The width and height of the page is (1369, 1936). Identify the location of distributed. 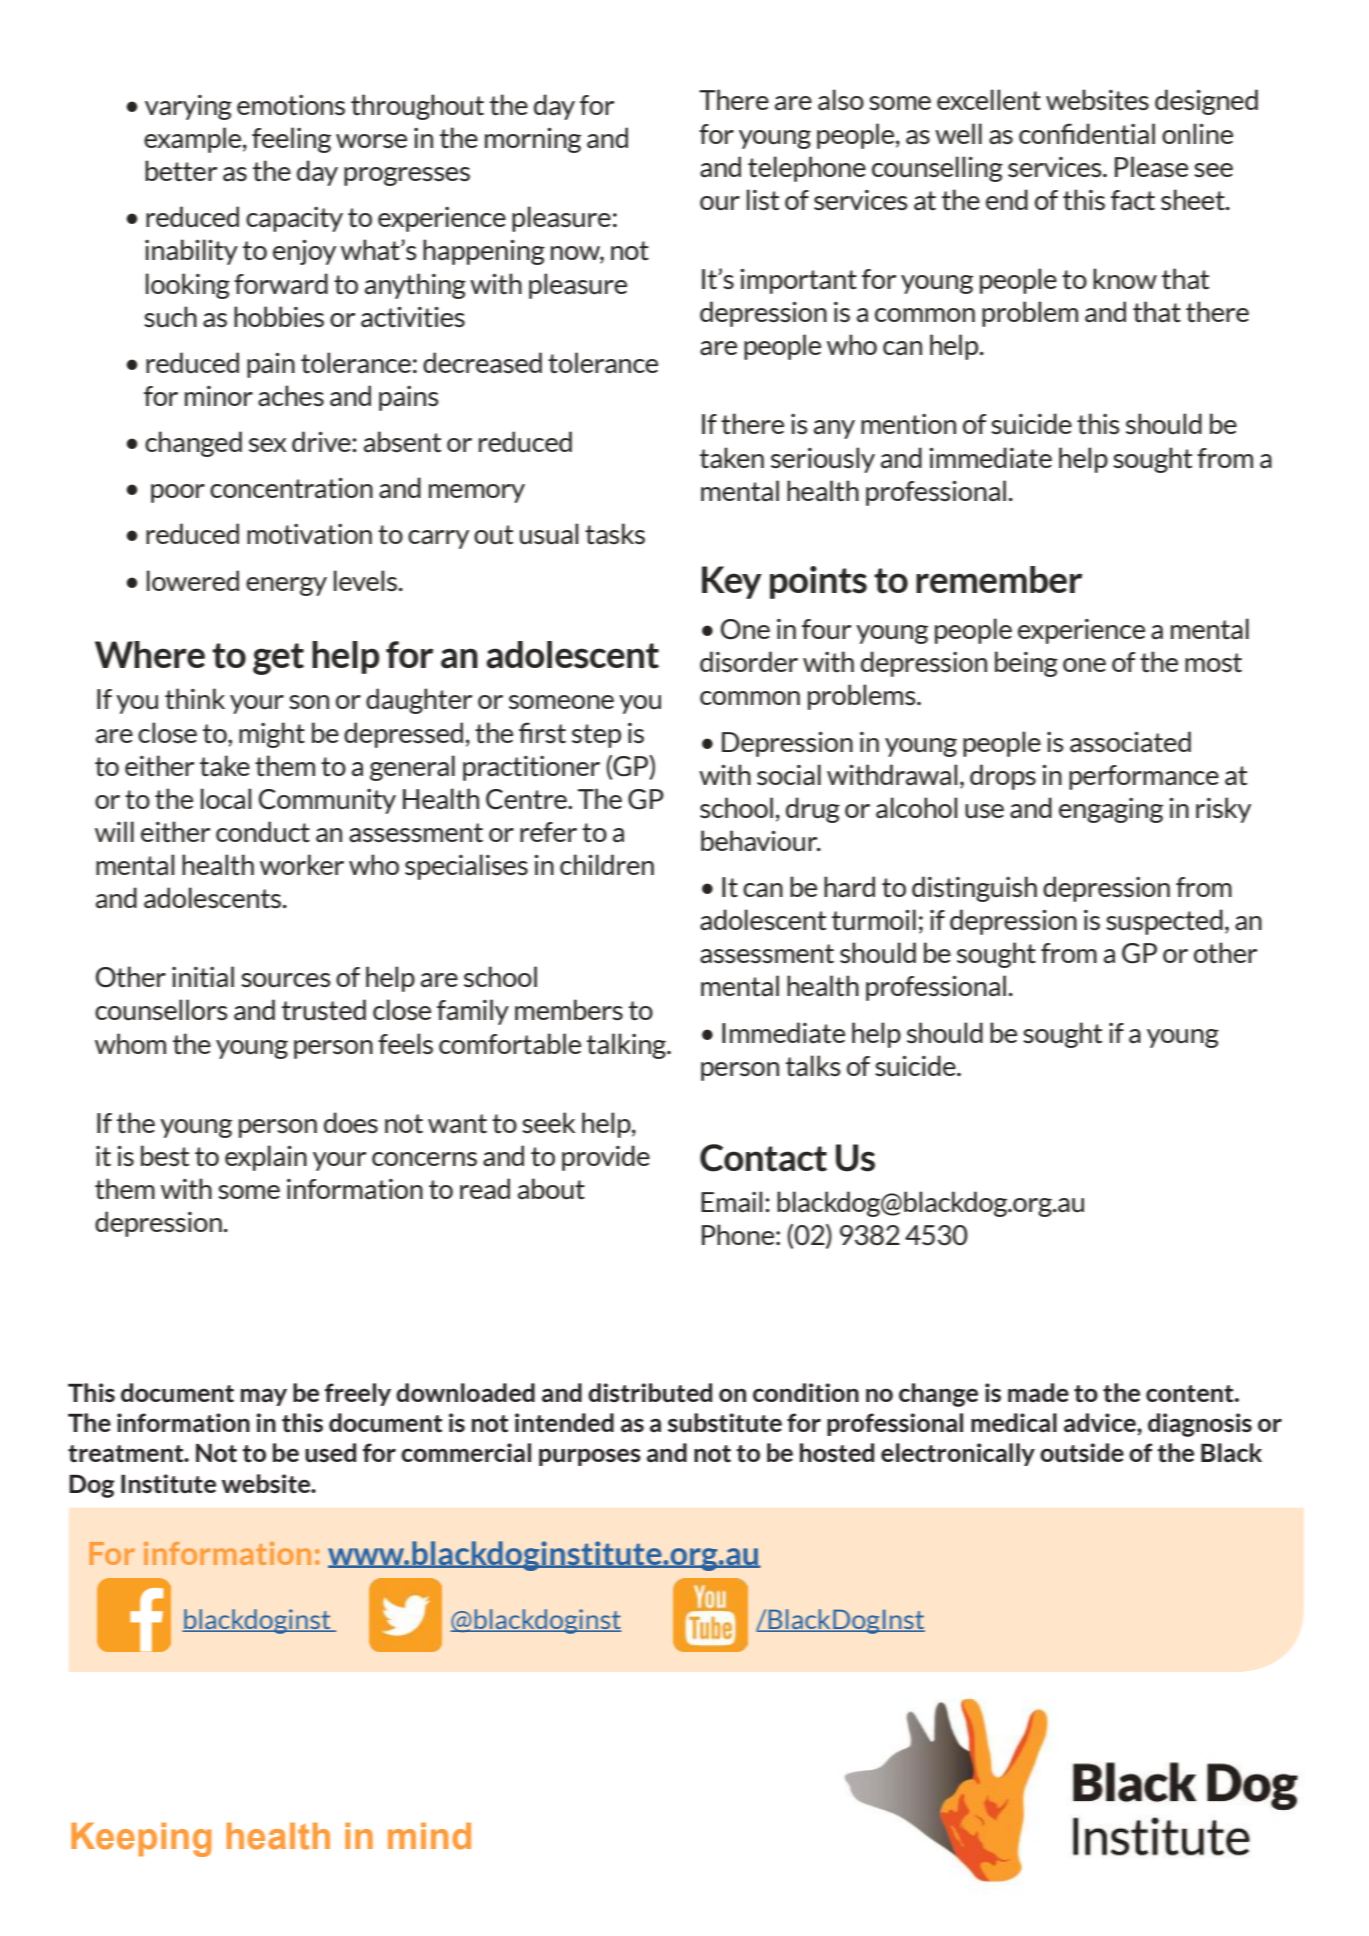
(650, 1392).
